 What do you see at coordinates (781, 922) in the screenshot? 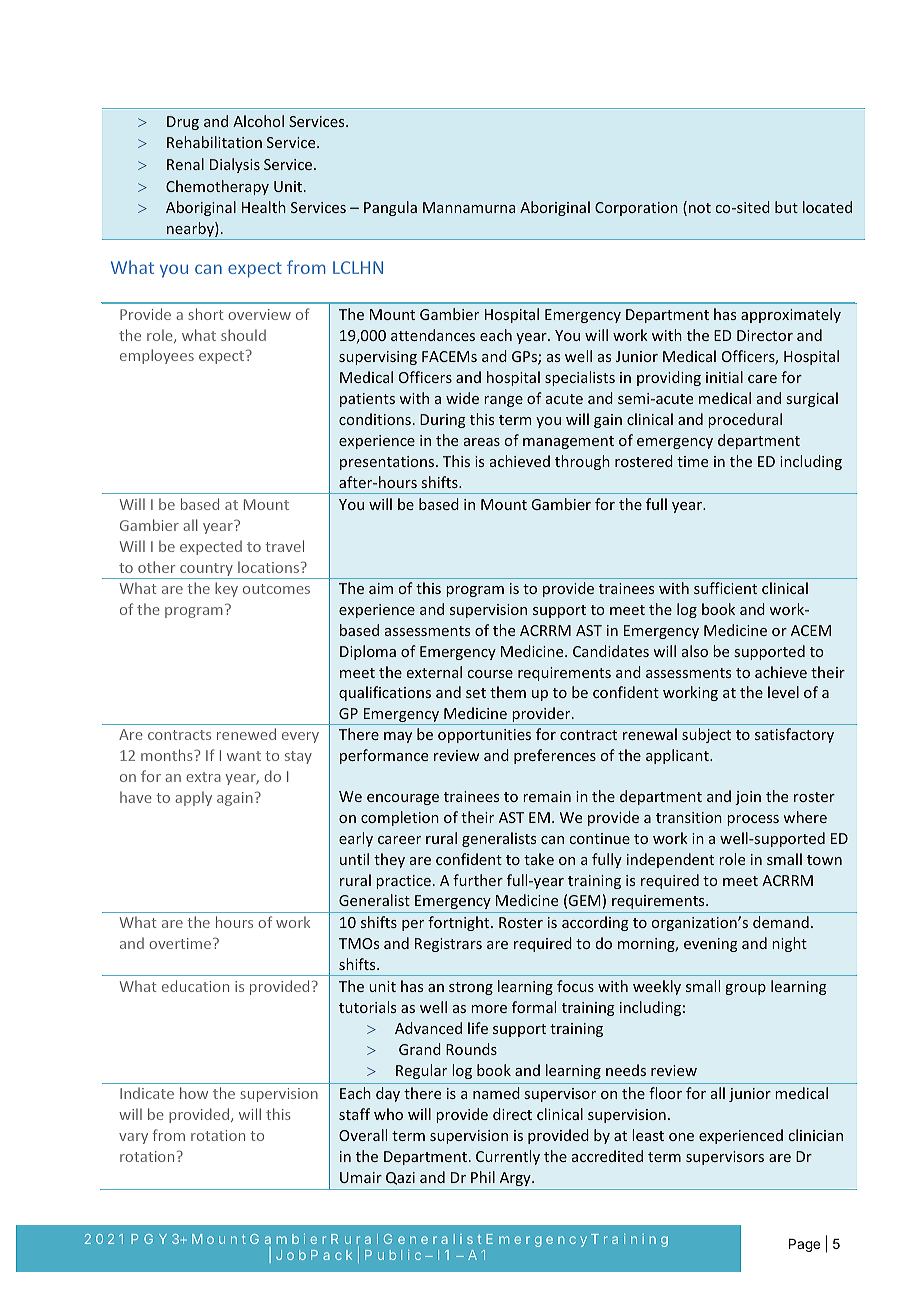
I see `demand` at bounding box center [781, 922].
